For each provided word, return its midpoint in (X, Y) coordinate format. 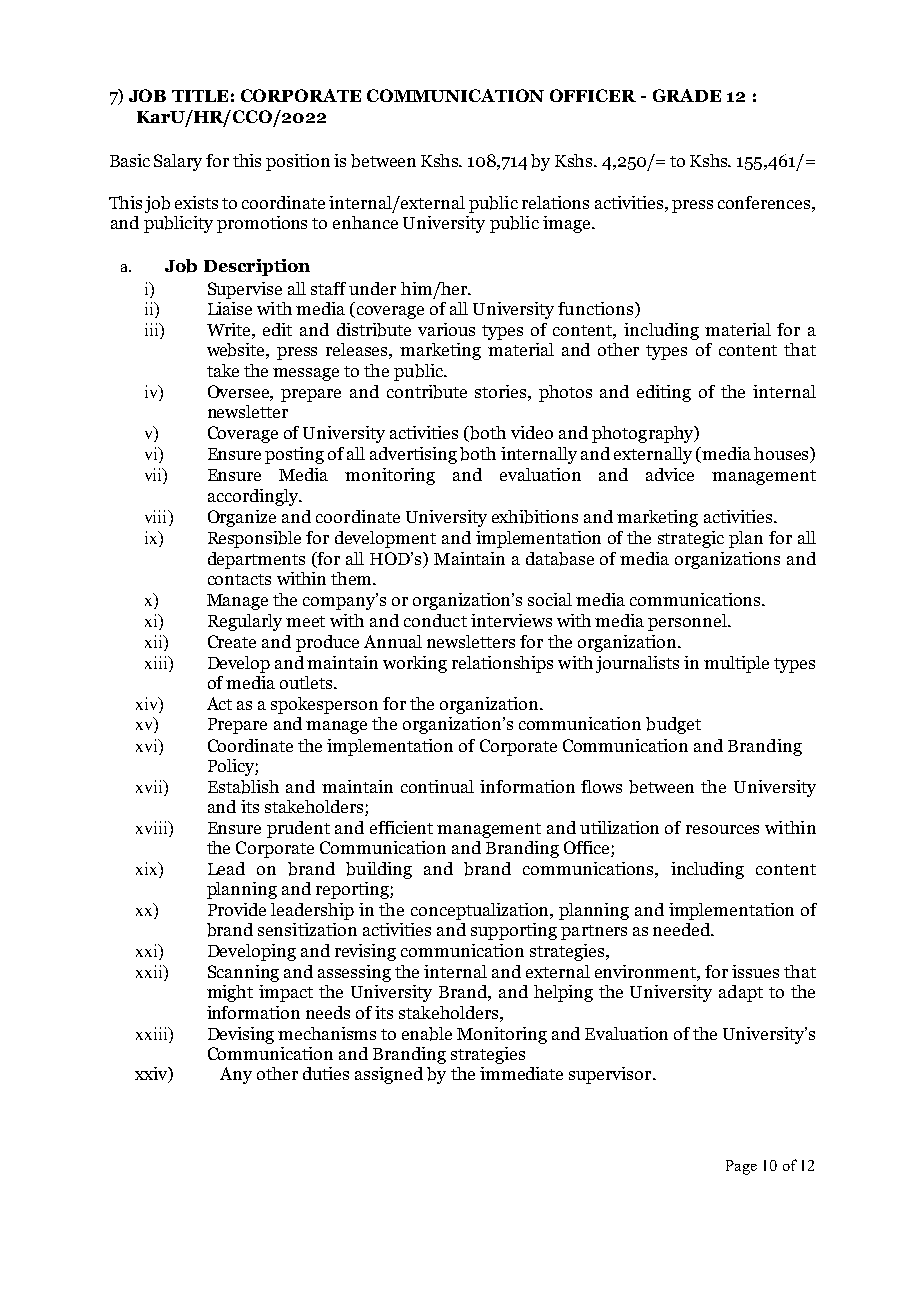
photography (644, 434)
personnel (688, 622)
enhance (365, 222)
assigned (389, 1075)
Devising (241, 1035)
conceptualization (481, 911)
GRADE (687, 95)
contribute (427, 392)
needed (683, 929)
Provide (237, 909)
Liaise (230, 308)
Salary (178, 162)
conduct (435, 620)
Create (232, 641)
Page (741, 1167)
